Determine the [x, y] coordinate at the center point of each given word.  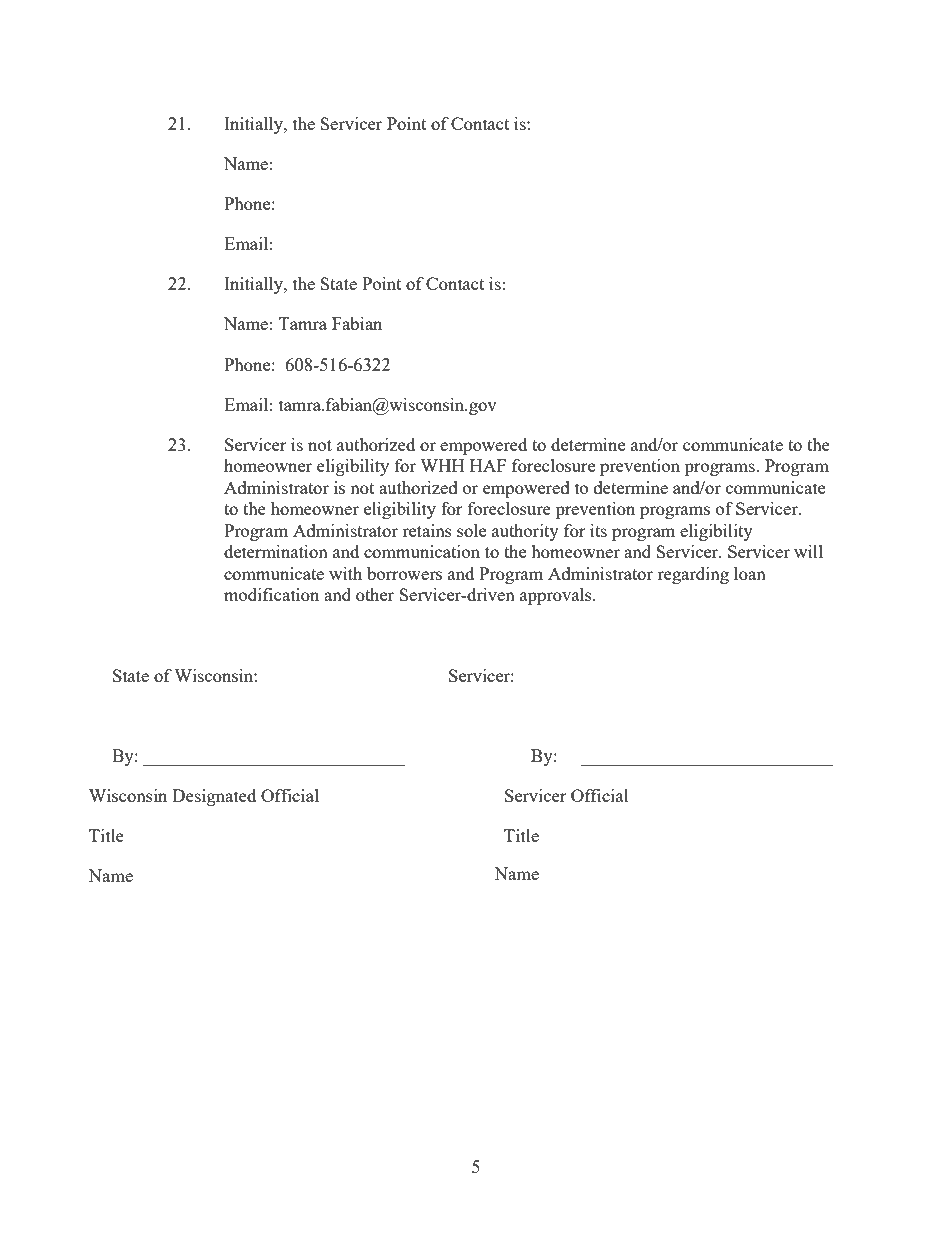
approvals [557, 596]
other [375, 594]
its [598, 530]
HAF [488, 465]
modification [271, 594]
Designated [214, 797]
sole [471, 530]
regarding [693, 575]
